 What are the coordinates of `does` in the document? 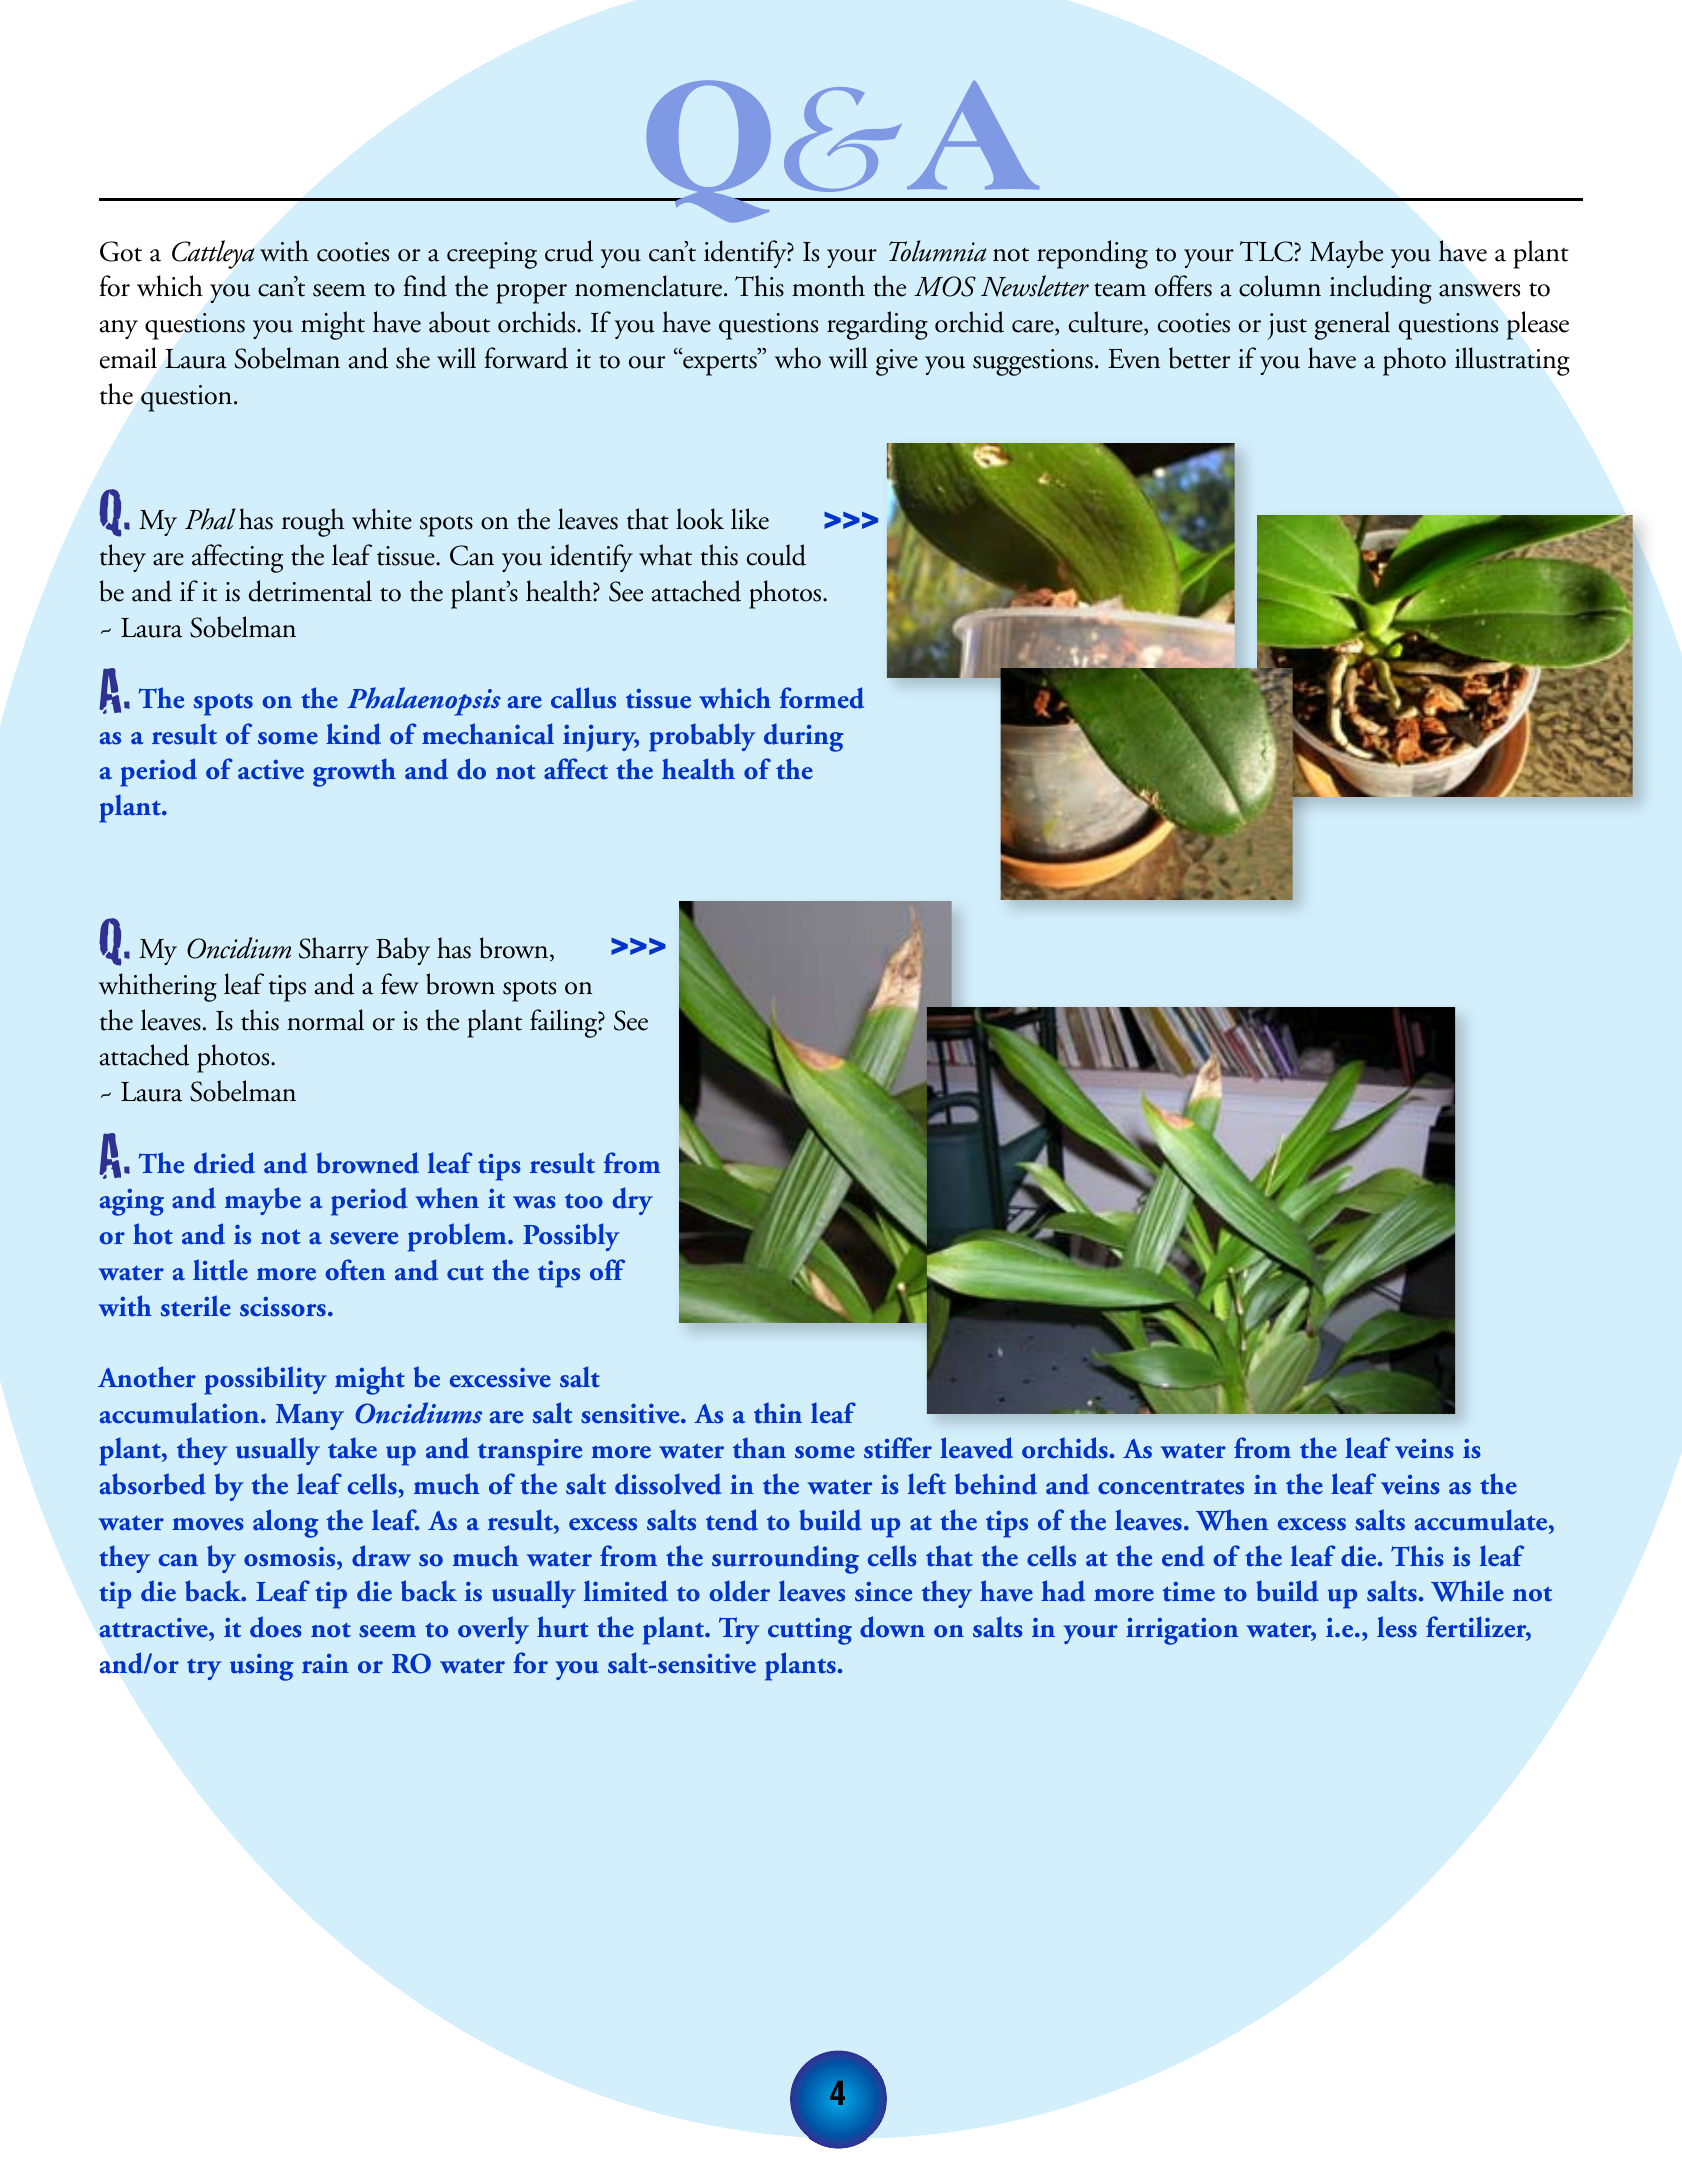 It's located at (276, 1627).
